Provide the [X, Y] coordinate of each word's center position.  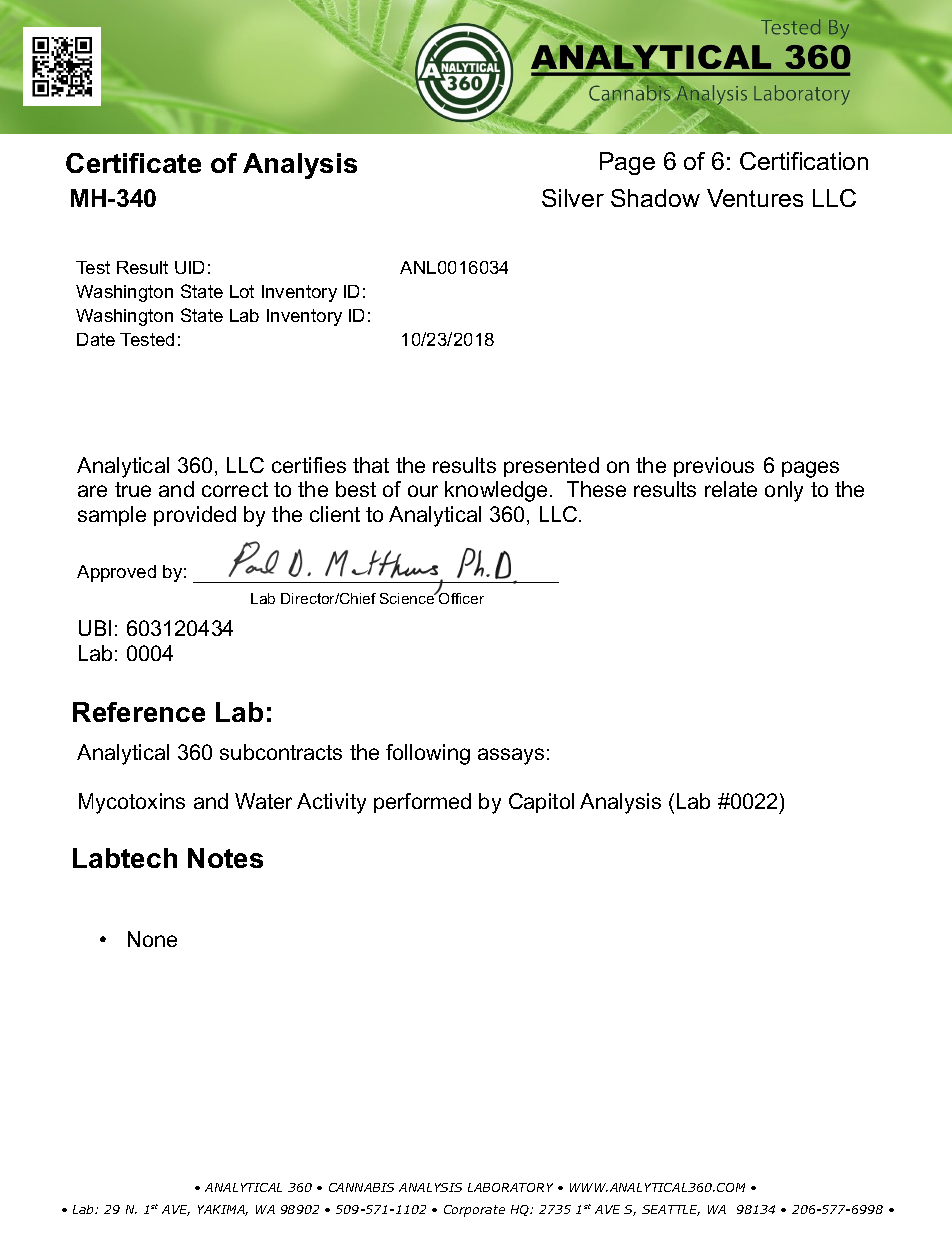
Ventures [755, 198]
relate [731, 489]
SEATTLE [671, 1210]
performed [422, 803]
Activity [331, 803]
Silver [573, 198]
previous [714, 467]
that [371, 465]
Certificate [133, 163]
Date [96, 339]
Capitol [541, 803]
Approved [116, 573]
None [152, 939]
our [423, 491]
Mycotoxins [132, 803]
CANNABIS [361, 1187]
